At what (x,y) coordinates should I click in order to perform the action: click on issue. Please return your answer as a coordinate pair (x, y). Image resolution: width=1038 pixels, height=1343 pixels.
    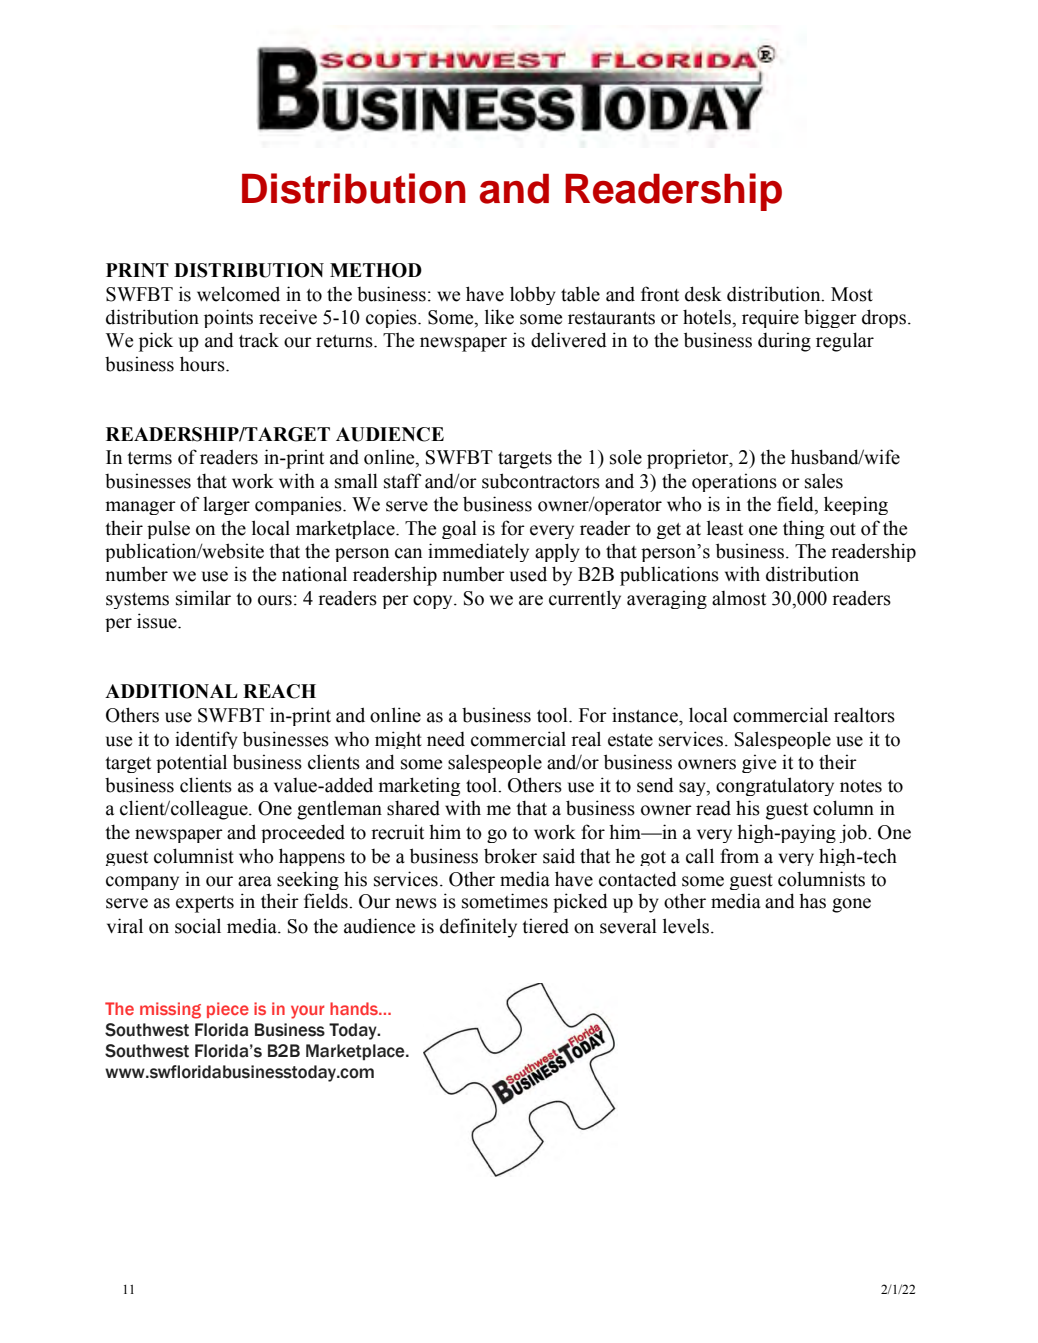
    Looking at the image, I should click on (158, 621).
